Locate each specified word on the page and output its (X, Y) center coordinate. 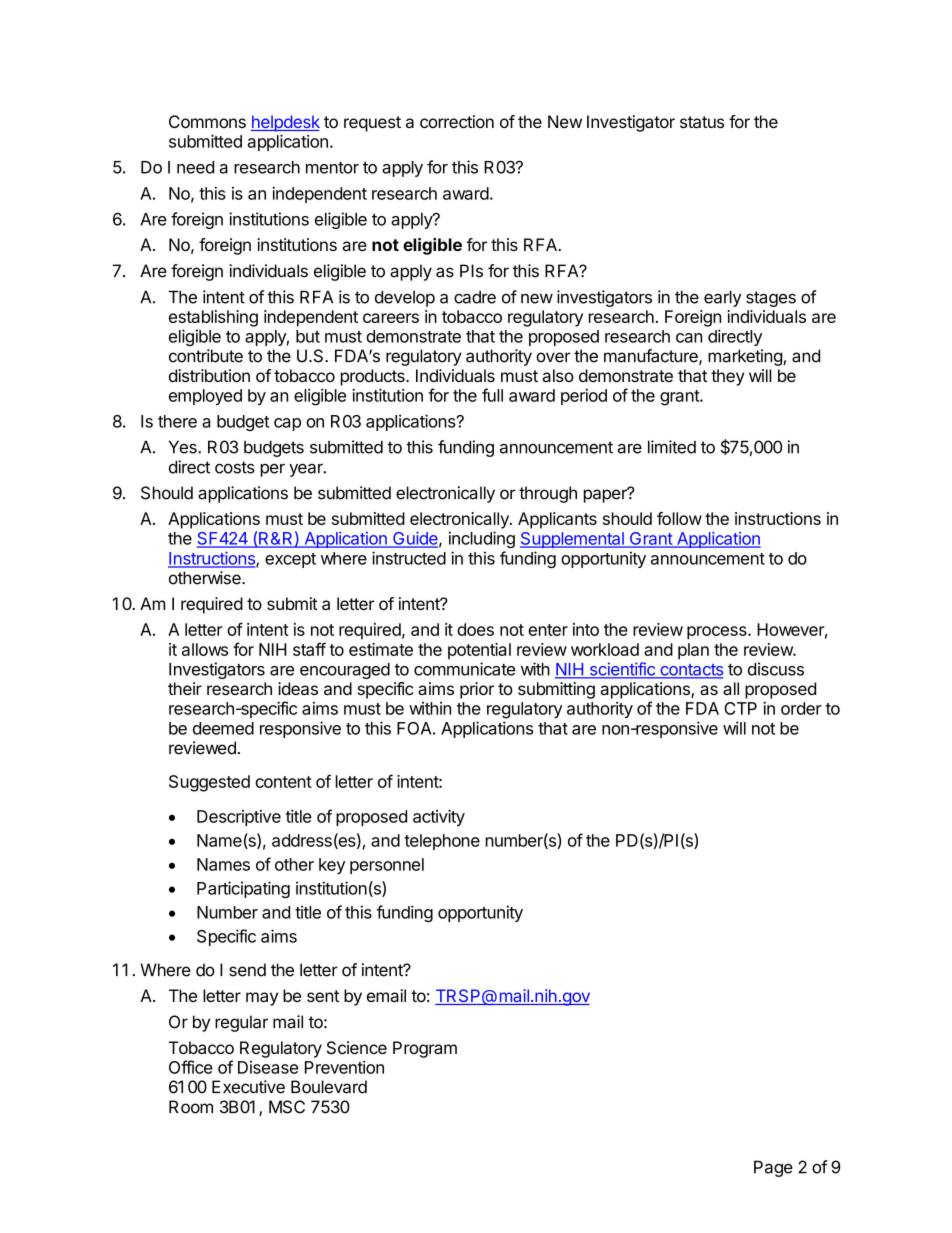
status (702, 122)
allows (205, 649)
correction (457, 121)
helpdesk (285, 123)
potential (479, 651)
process (718, 633)
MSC (287, 1107)
